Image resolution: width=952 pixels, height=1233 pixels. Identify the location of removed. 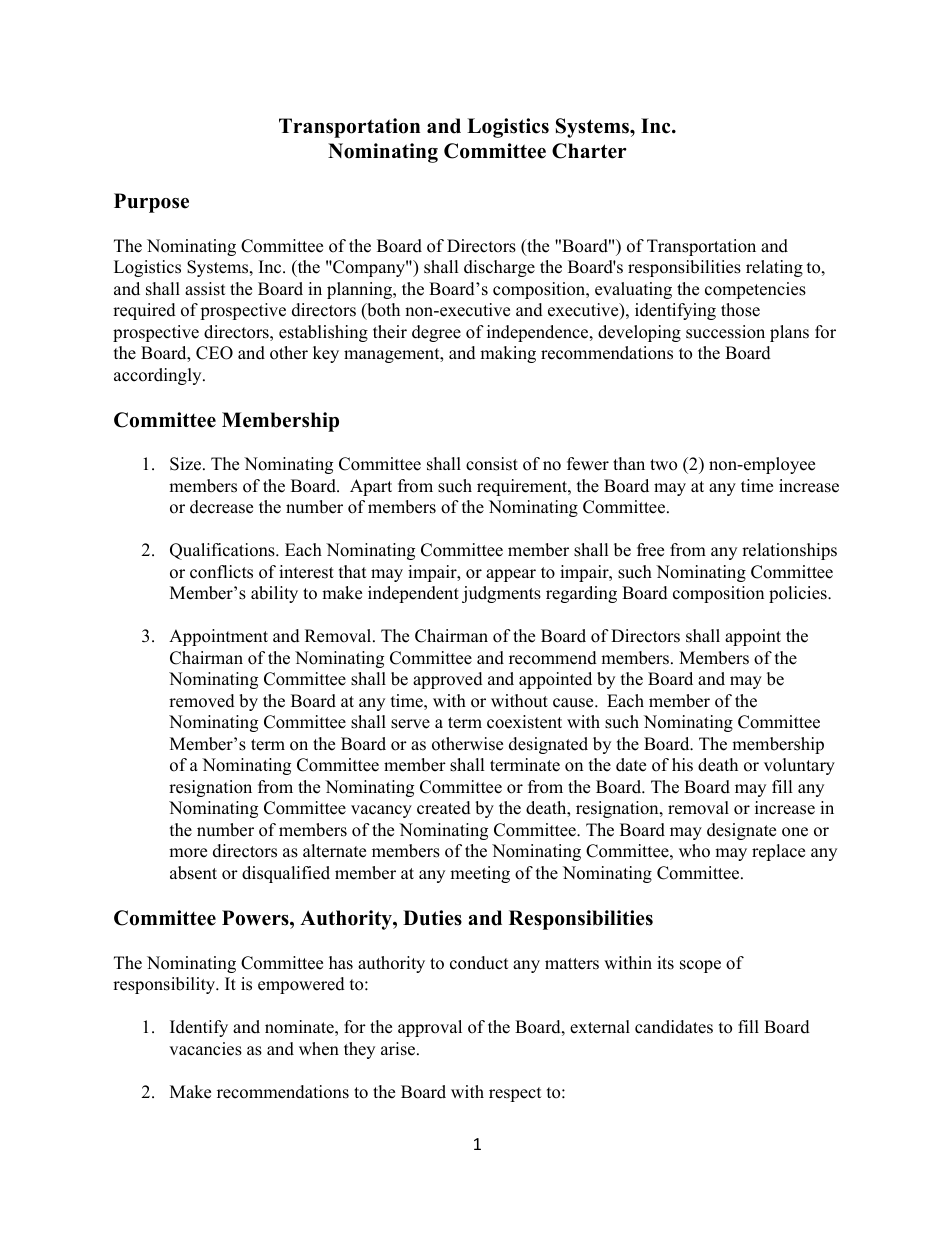
(202, 701).
